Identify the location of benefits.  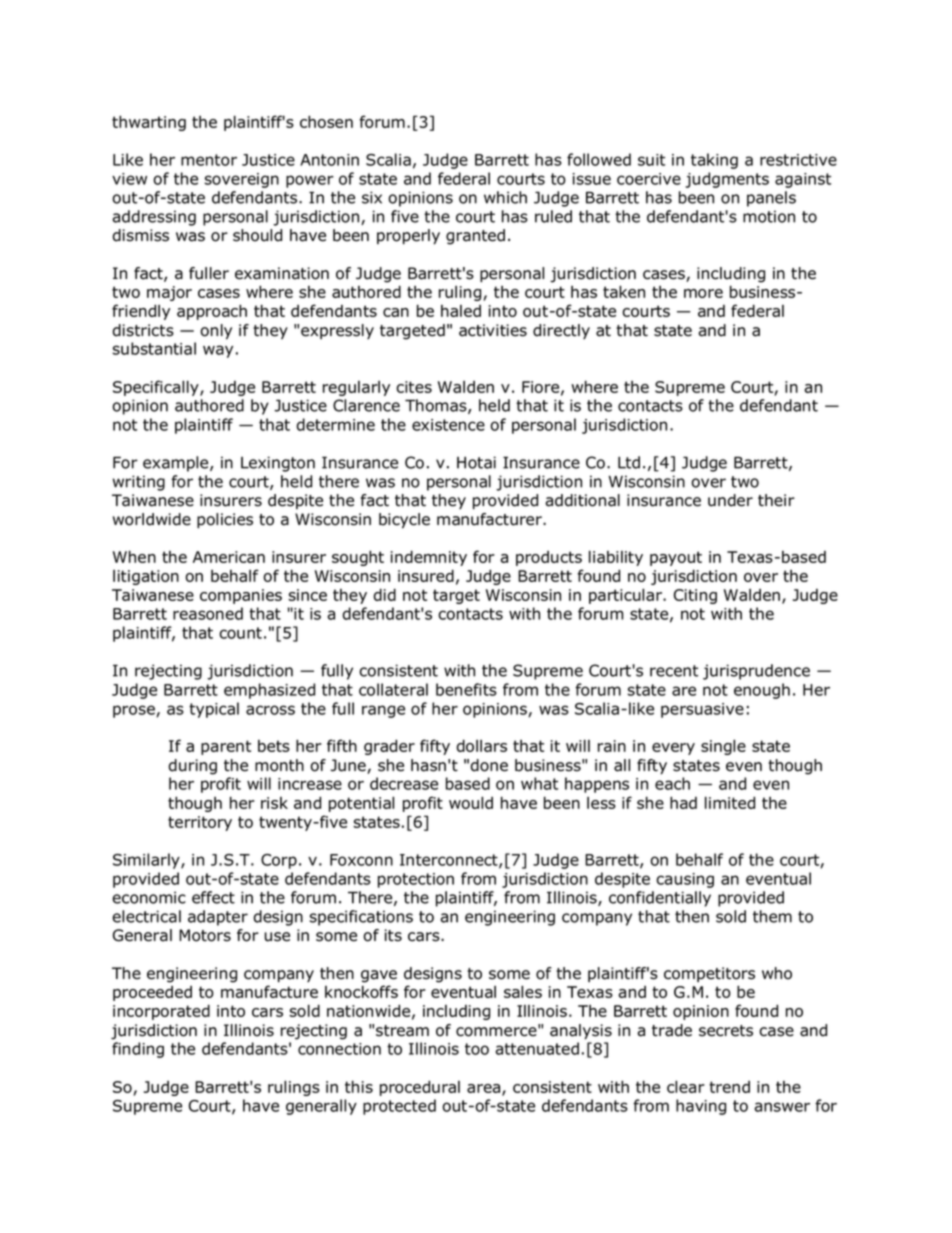
(466, 689).
